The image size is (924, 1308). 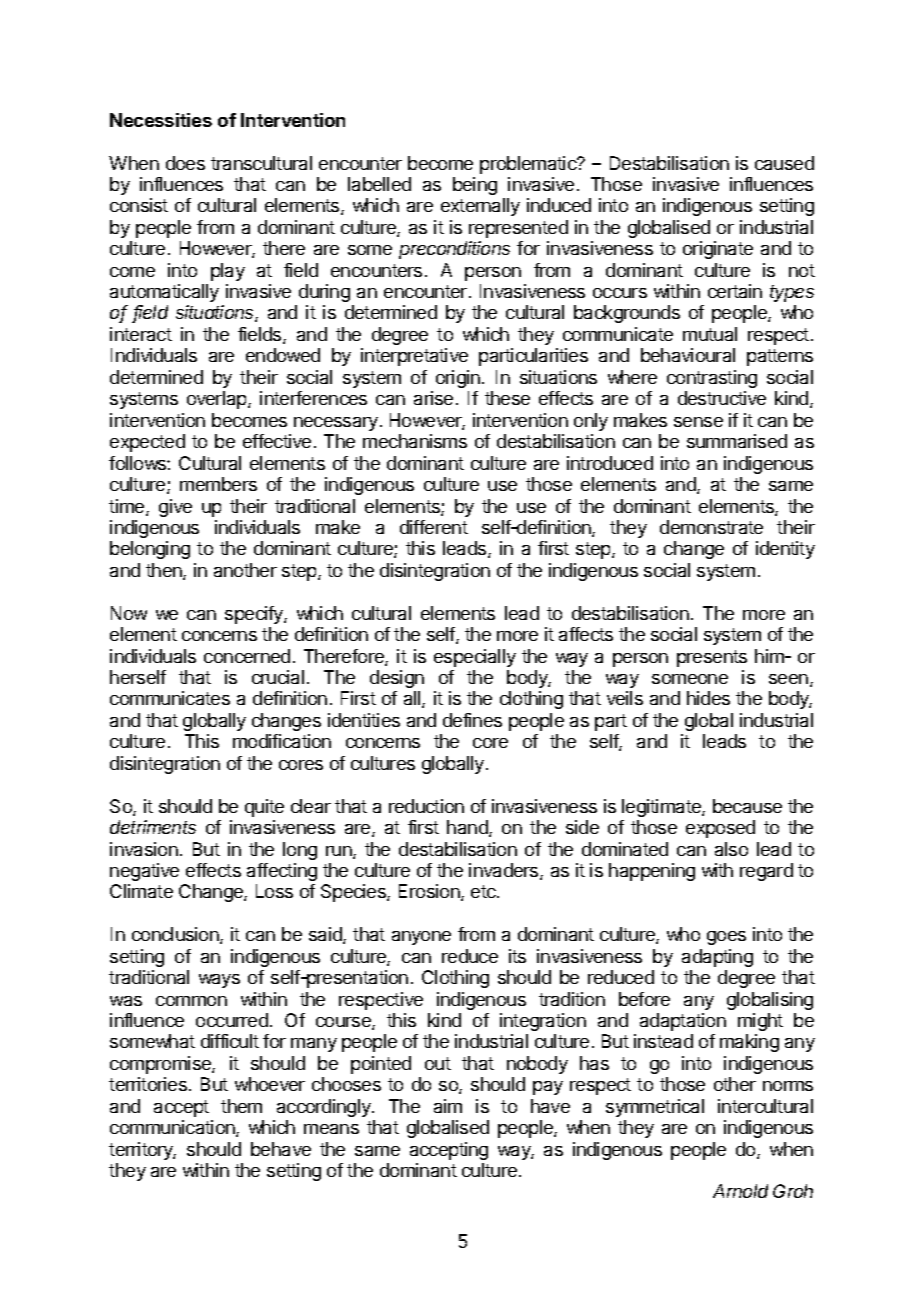 I want to click on anyone, so click(x=421, y=938).
